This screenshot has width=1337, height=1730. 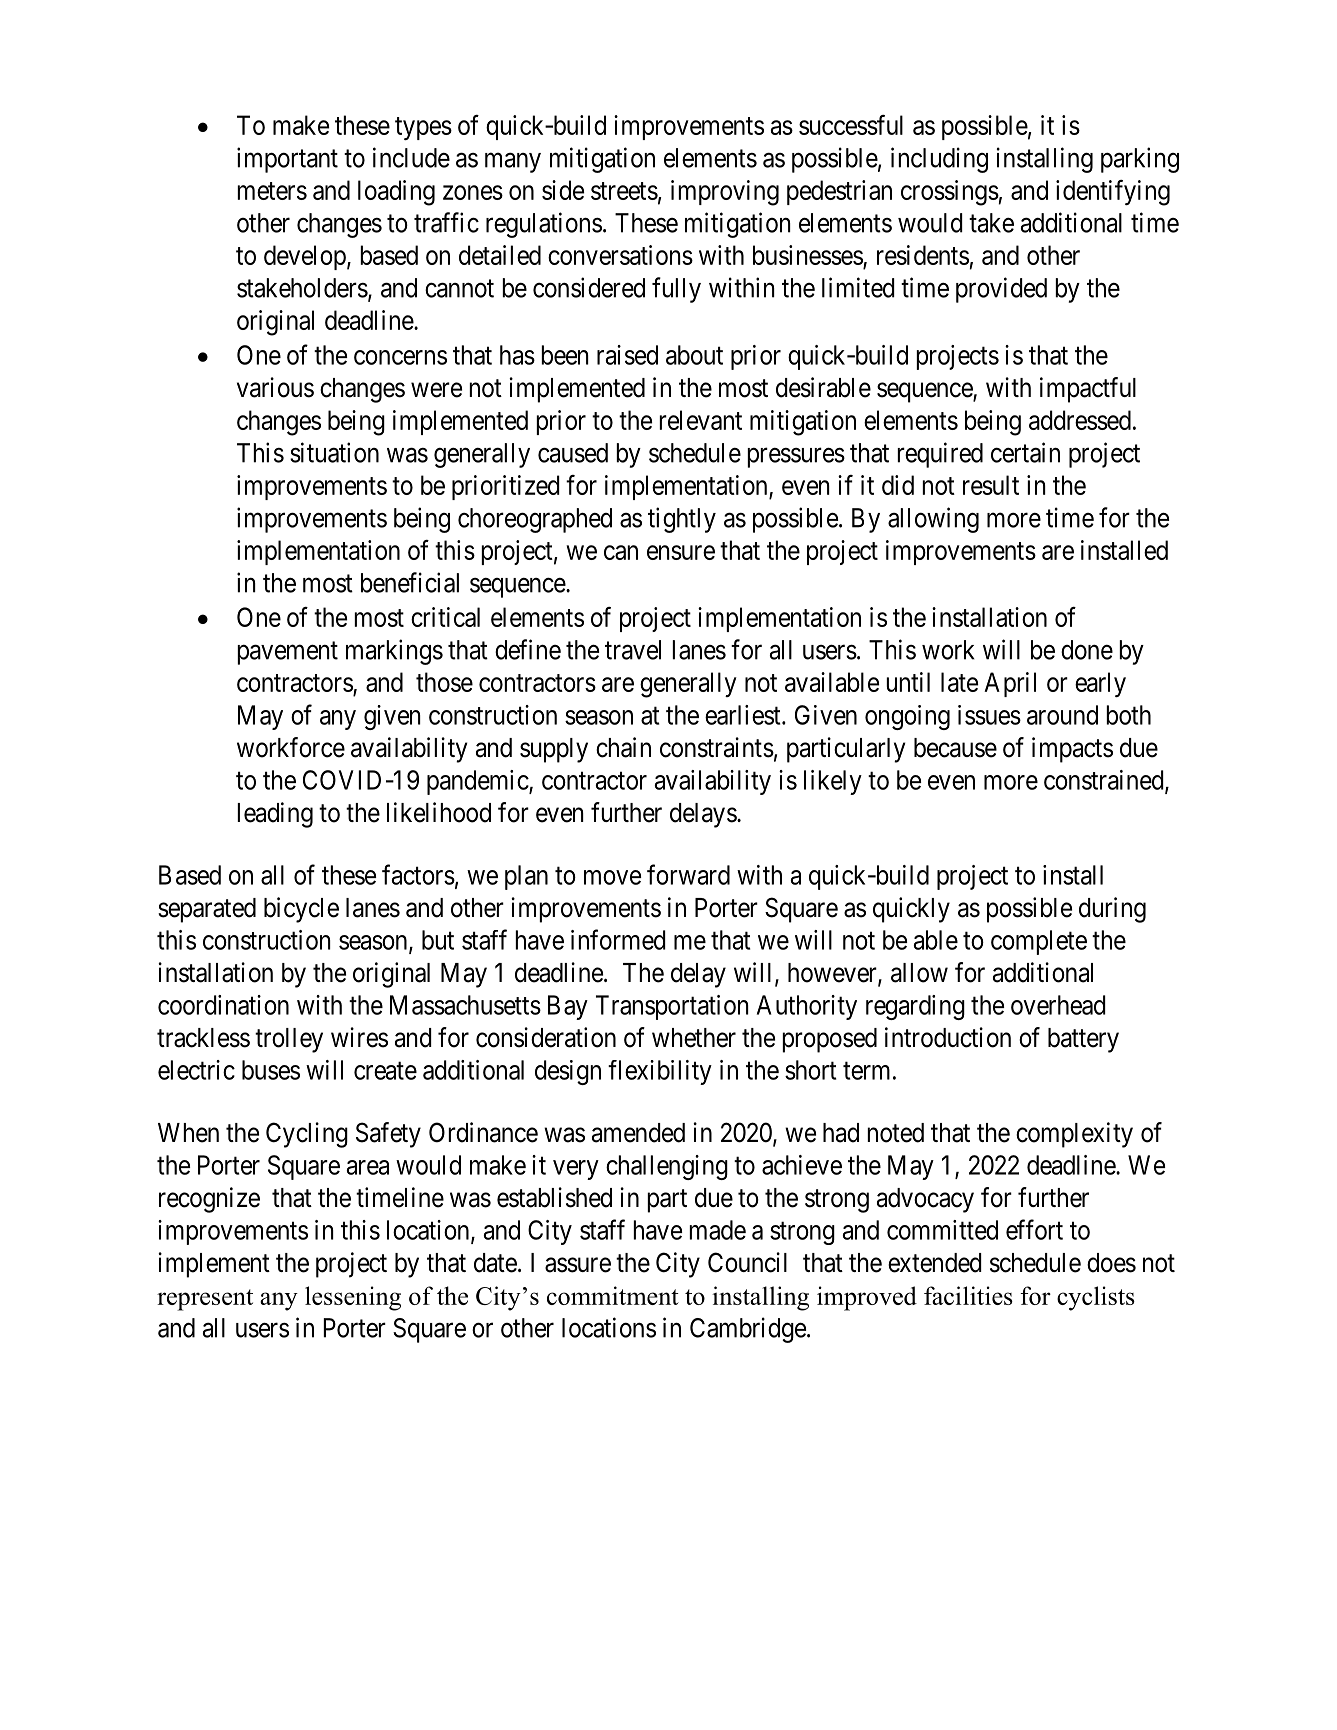 What do you see at coordinates (681, 552) in the screenshot?
I see `ensure` at bounding box center [681, 552].
